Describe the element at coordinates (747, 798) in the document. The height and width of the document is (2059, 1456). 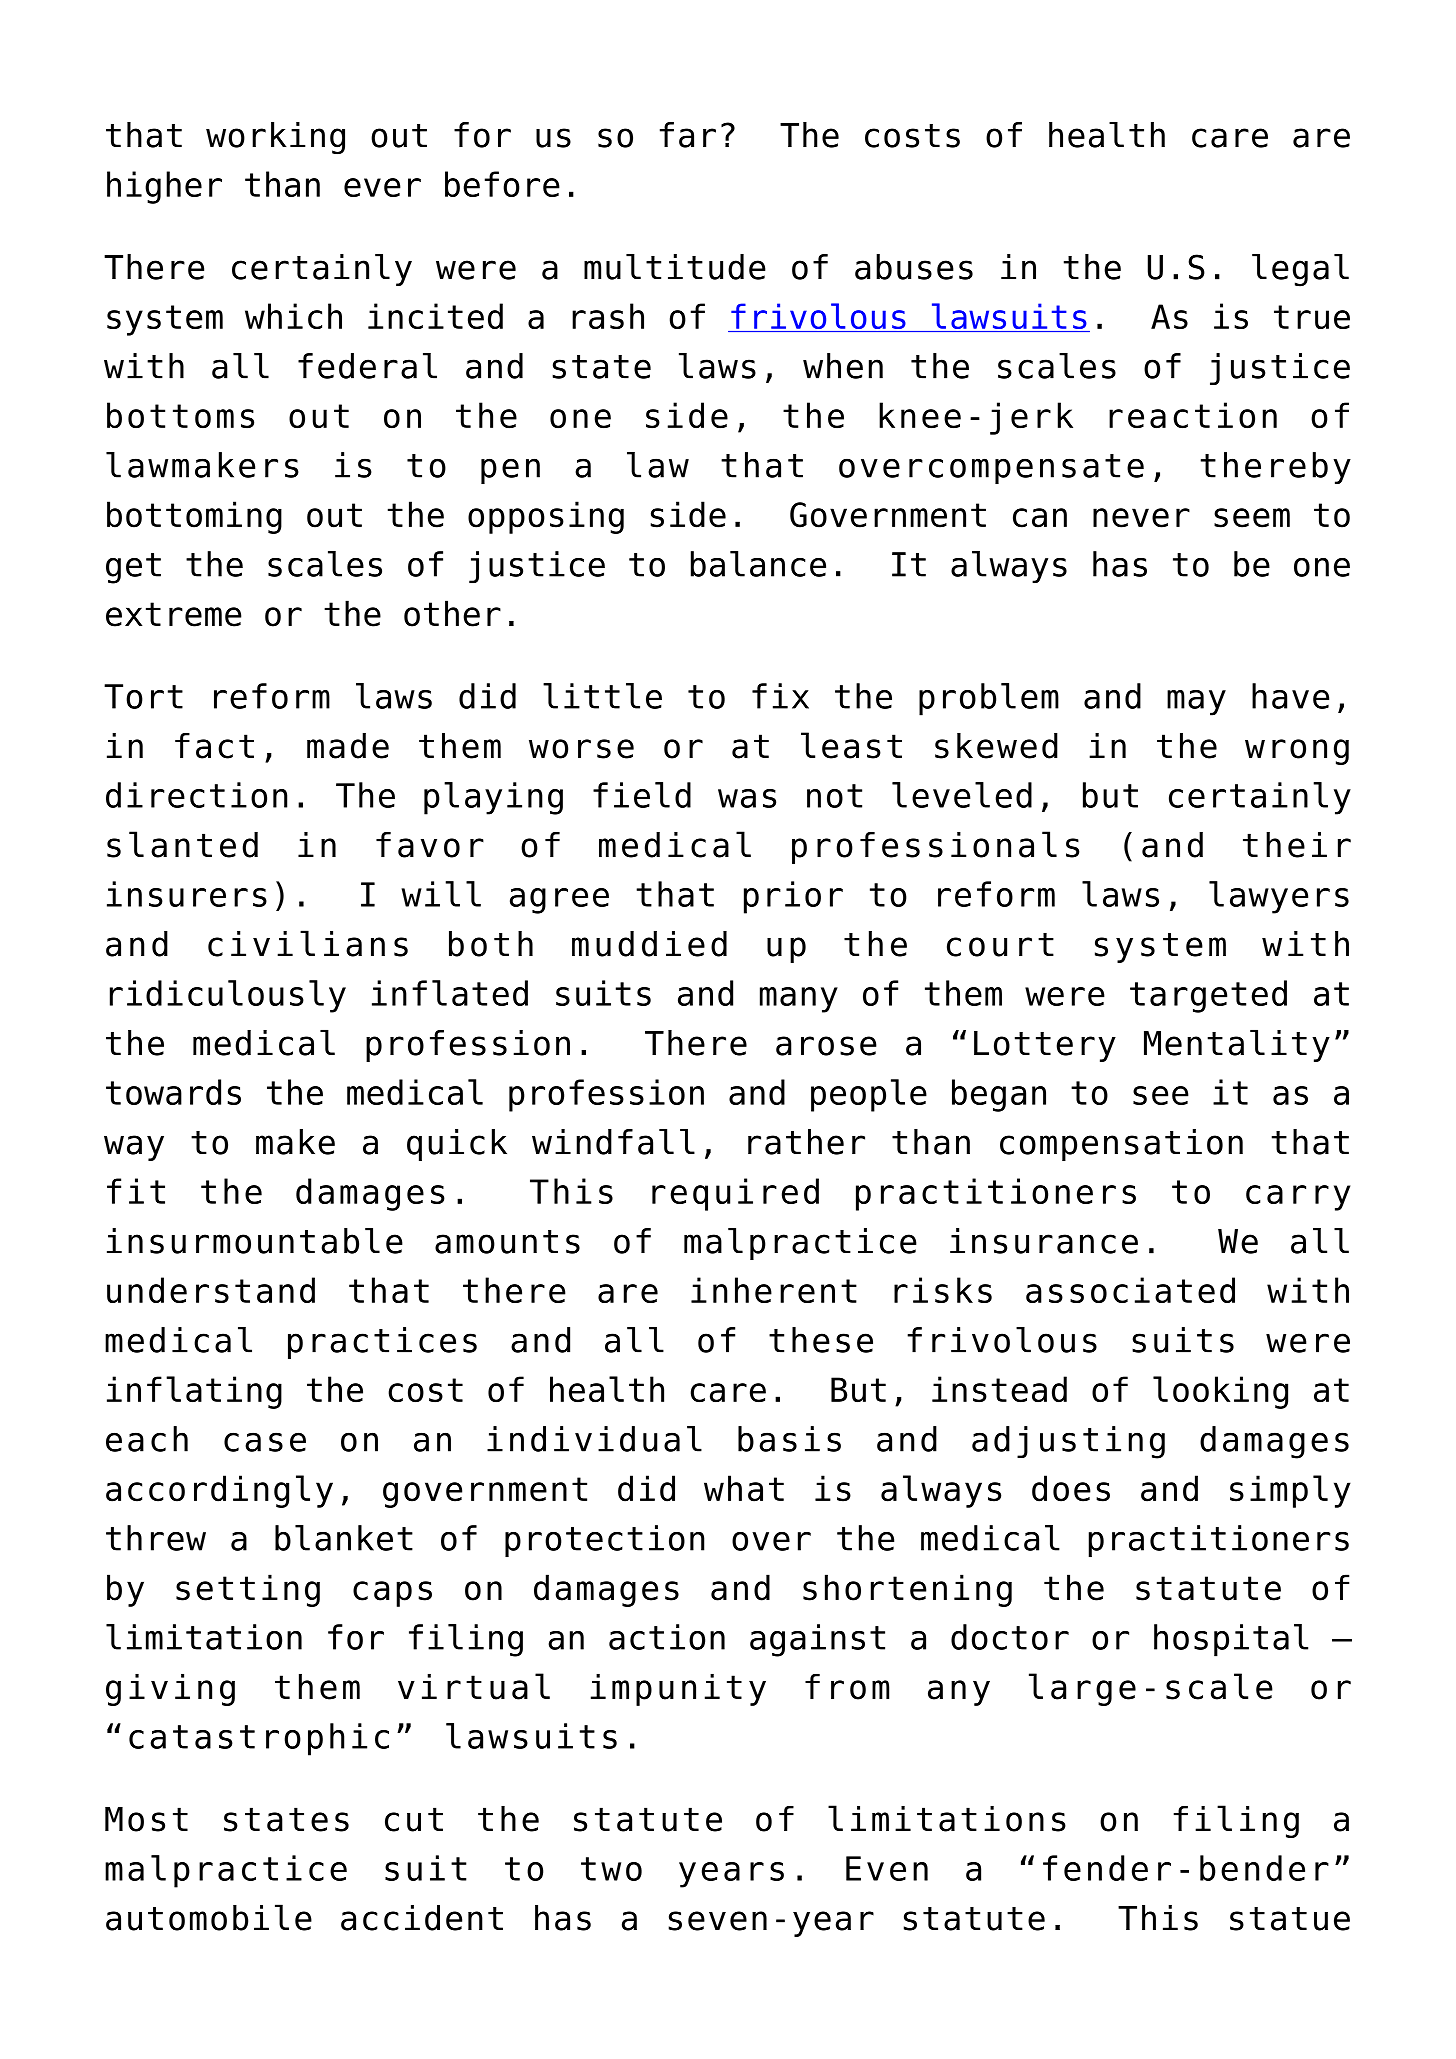
I see `was` at that location.
